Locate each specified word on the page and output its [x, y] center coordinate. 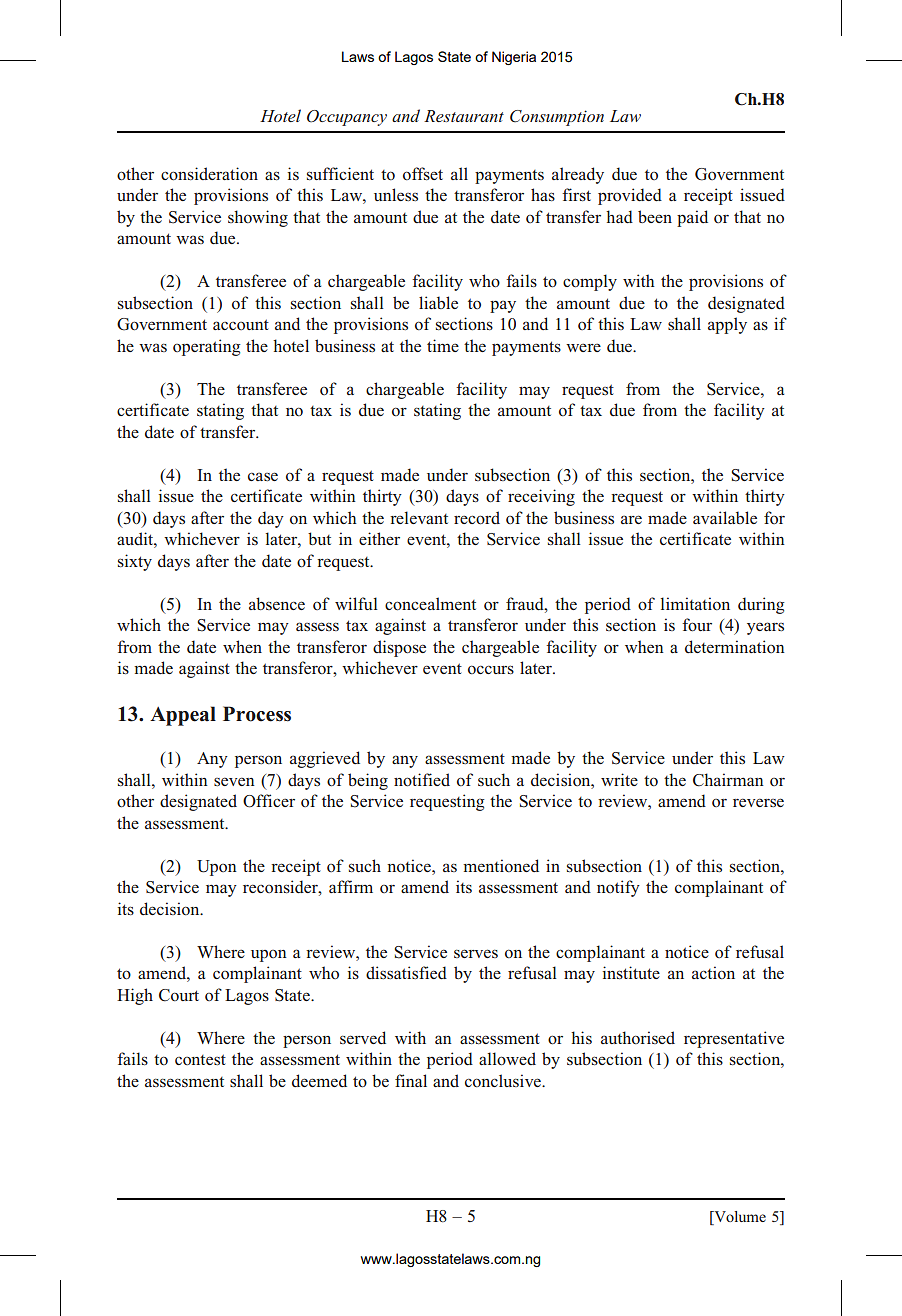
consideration [209, 174]
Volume [739, 1216]
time [443, 345]
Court [179, 995]
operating [207, 347]
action [713, 973]
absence [277, 603]
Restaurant [464, 116]
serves [476, 953]
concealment [430, 604]
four [697, 625]
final [411, 1080]
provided [630, 196]
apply [727, 325]
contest [200, 1059]
